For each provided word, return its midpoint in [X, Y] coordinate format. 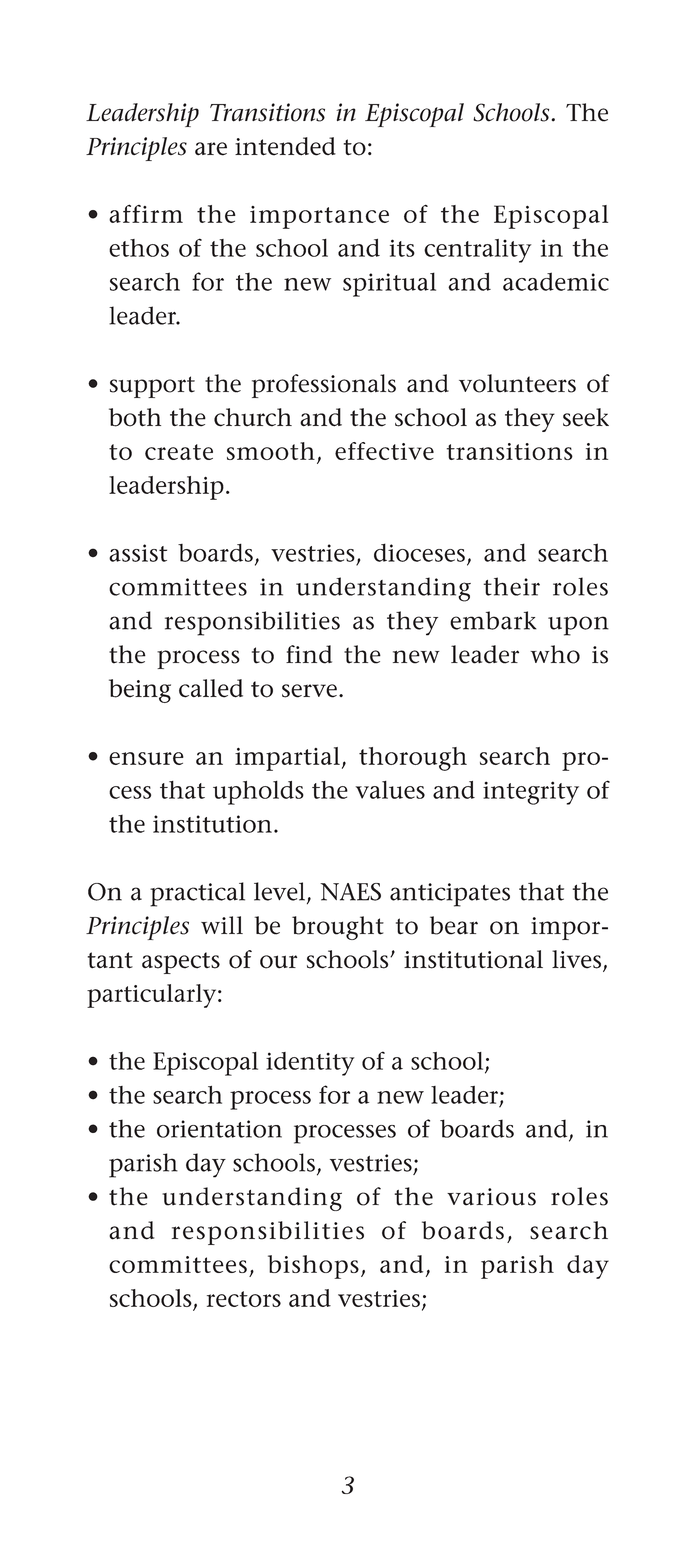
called [211, 688]
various [491, 1197]
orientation [219, 1129]
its [402, 248]
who [555, 654]
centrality [478, 251]
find [309, 654]
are [211, 149]
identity [310, 1064]
